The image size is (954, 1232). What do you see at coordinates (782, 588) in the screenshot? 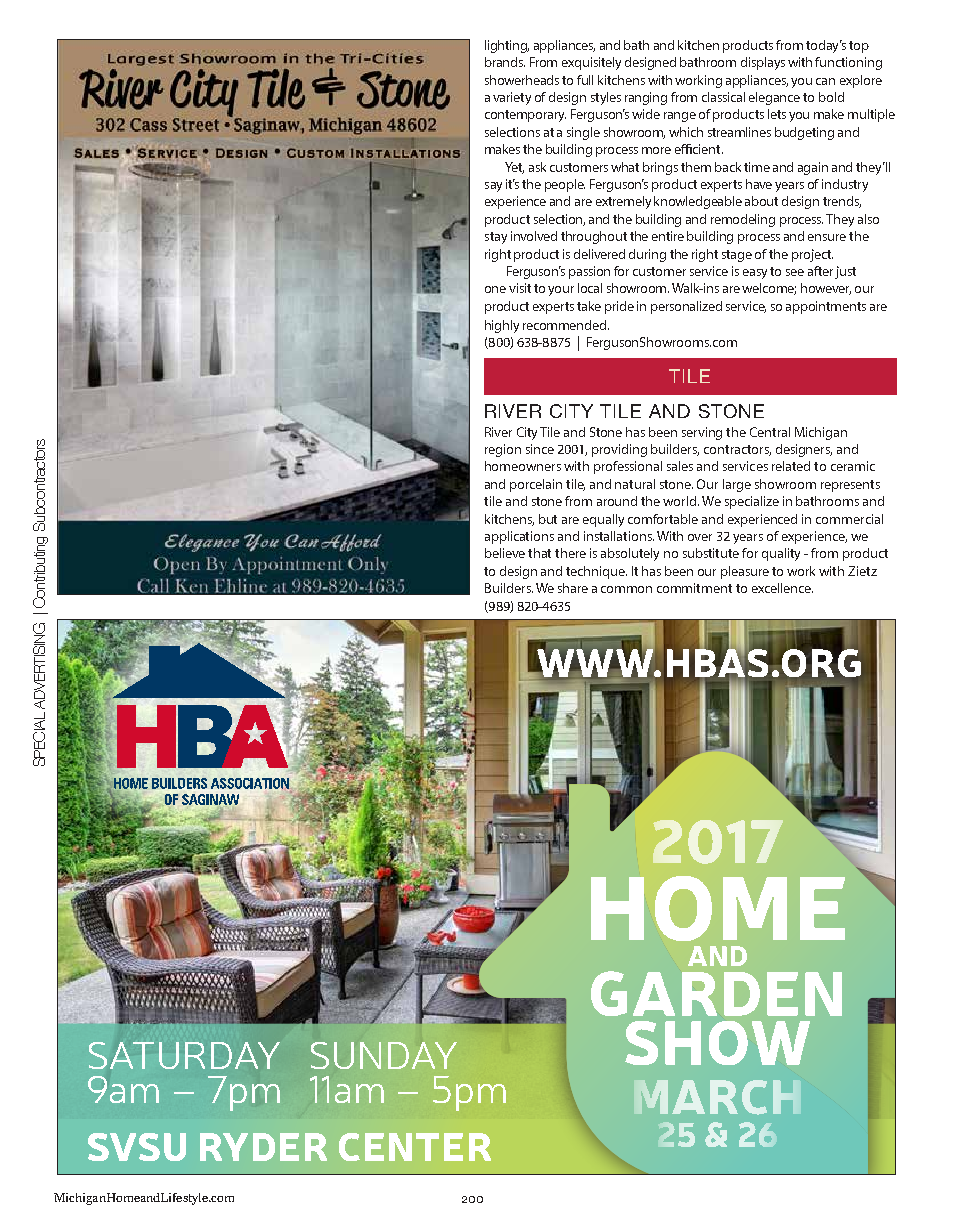
I see `excellence` at bounding box center [782, 588].
